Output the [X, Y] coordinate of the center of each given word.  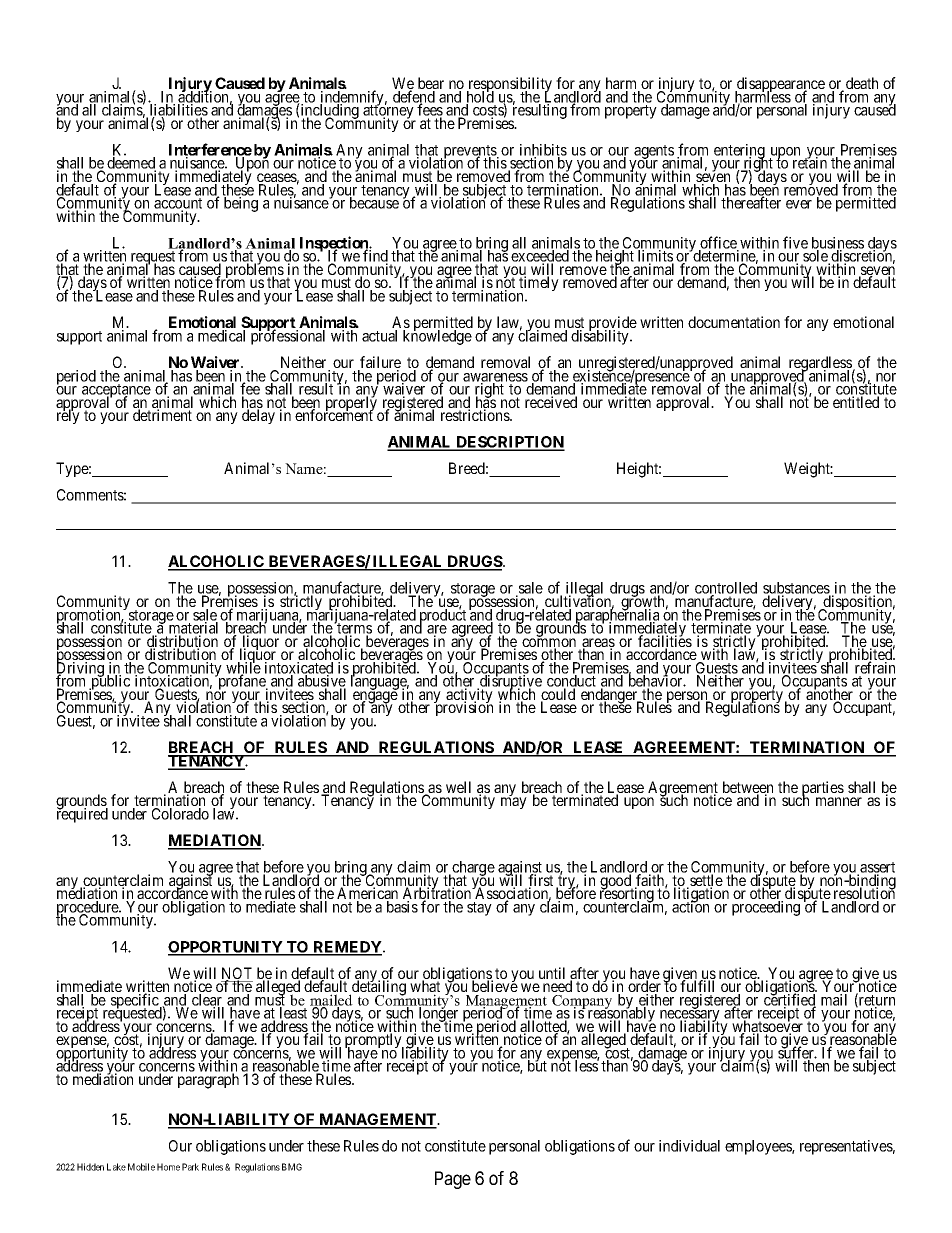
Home [168, 1167]
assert [876, 868]
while [243, 668]
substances [797, 589]
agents [654, 153]
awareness [495, 378]
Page [453, 1180]
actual [379, 336]
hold [480, 97]
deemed [131, 164]
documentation [734, 322]
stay [479, 909]
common [549, 644]
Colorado [180, 814]
